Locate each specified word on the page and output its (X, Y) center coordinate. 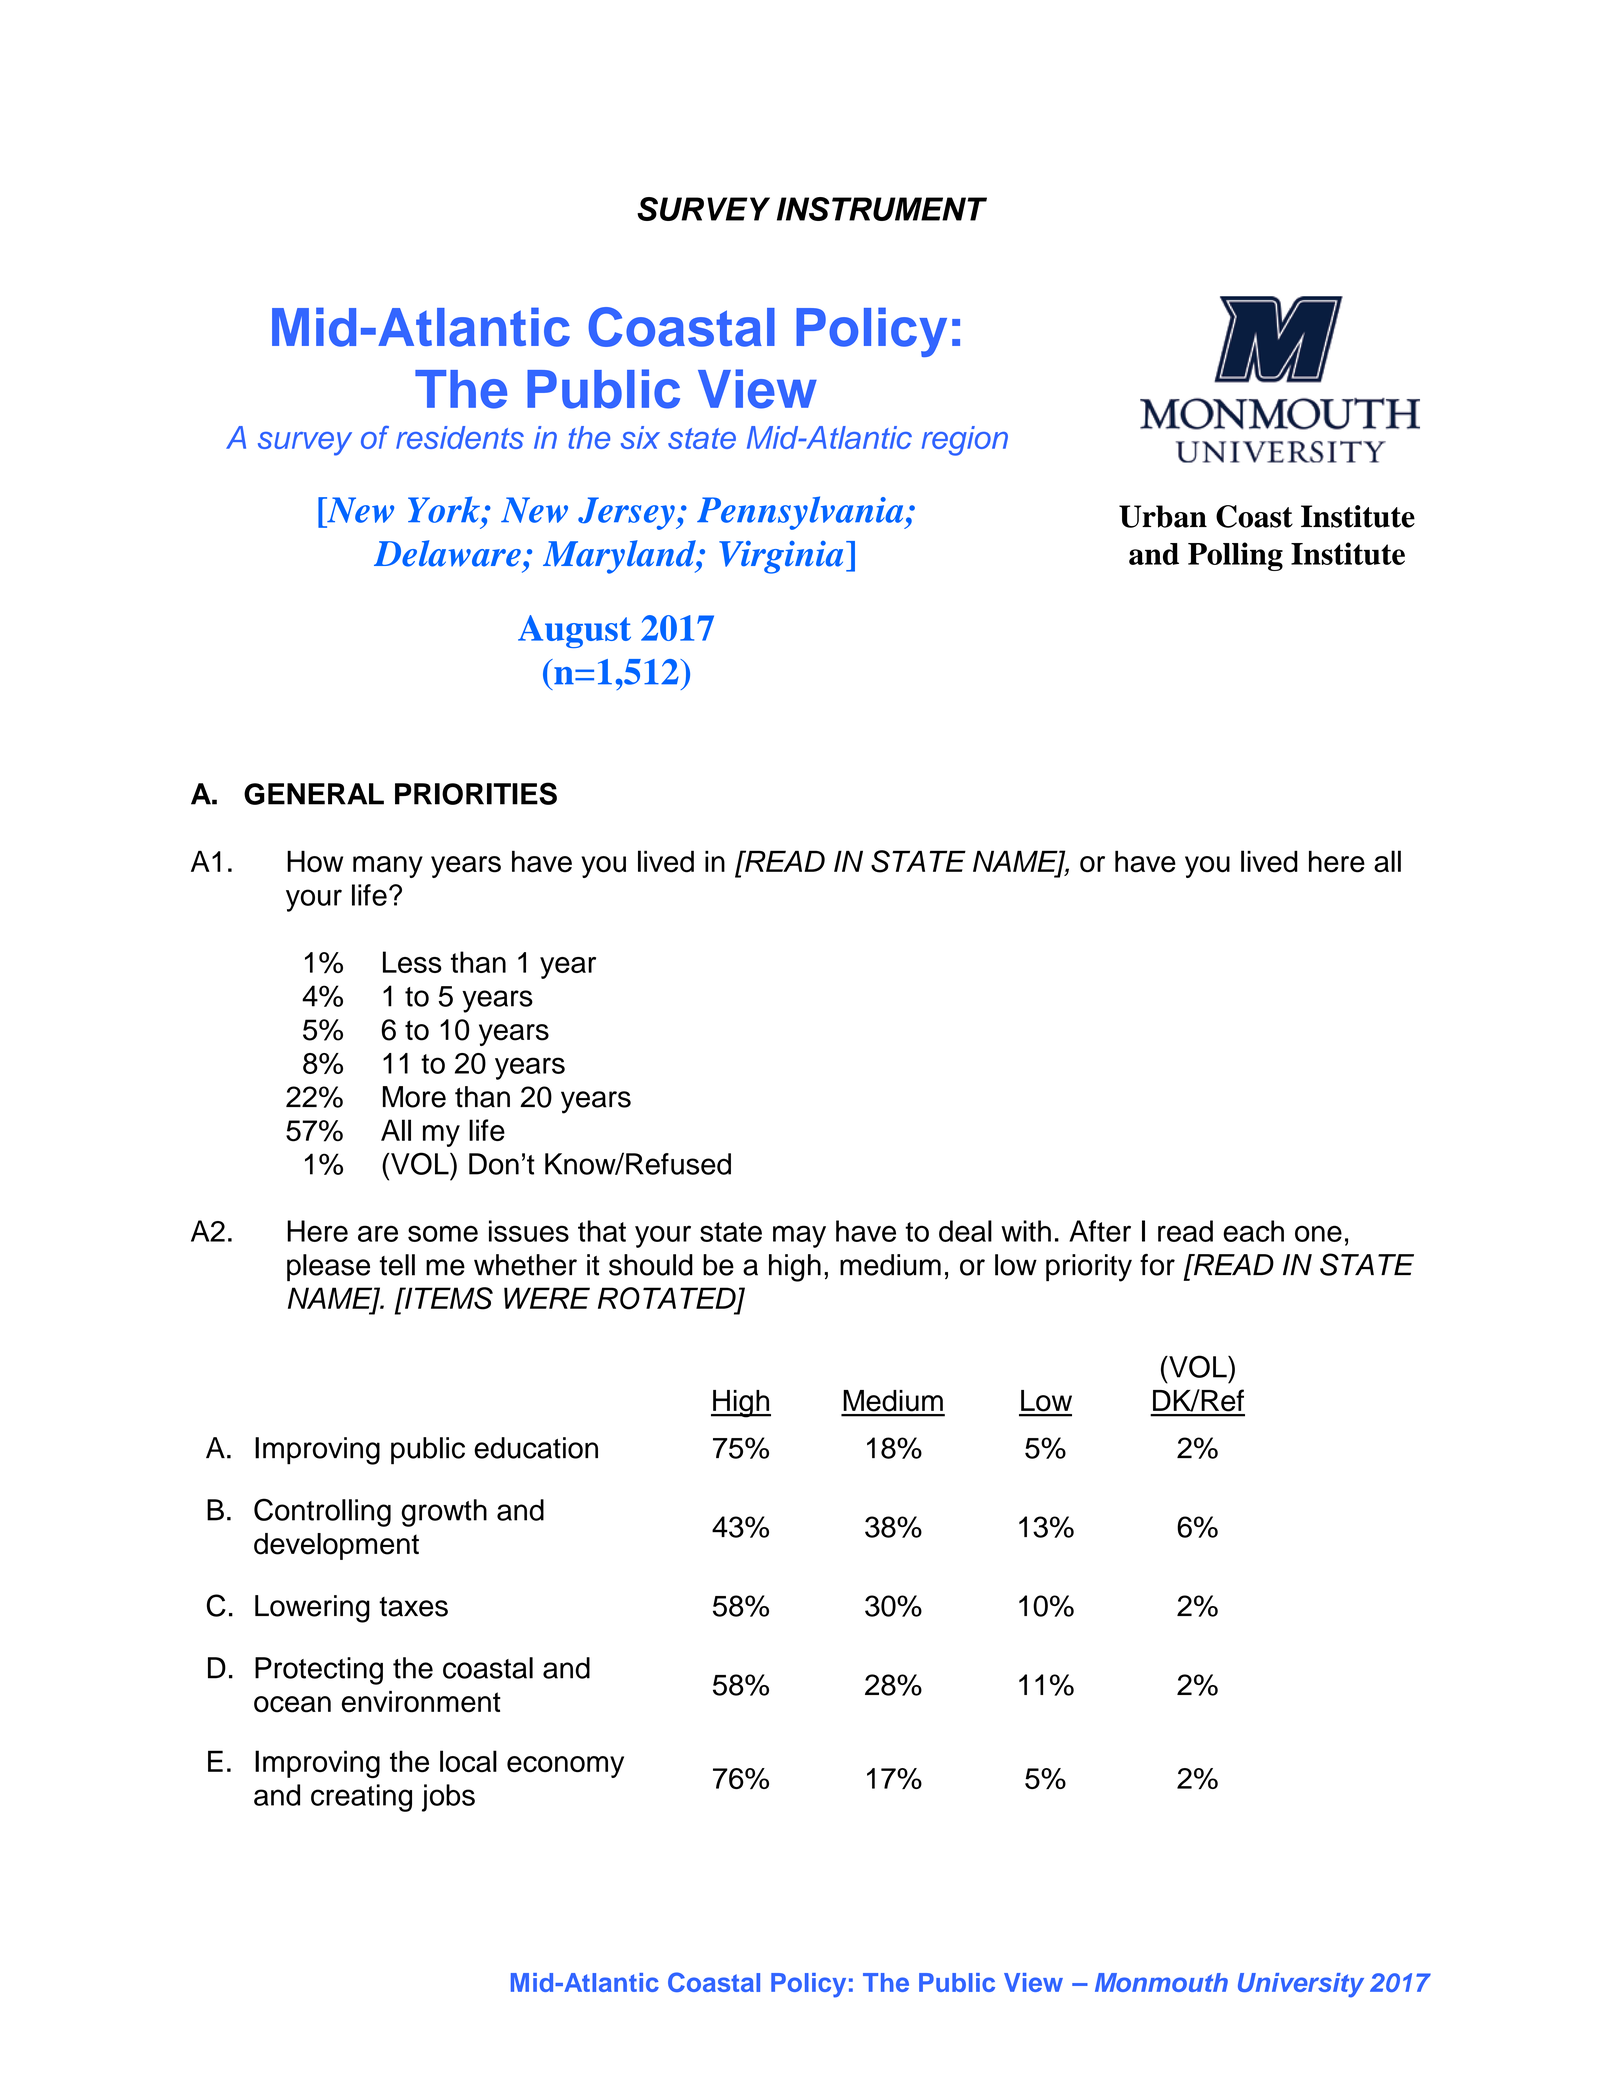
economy (565, 1767)
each (1253, 1231)
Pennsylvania (801, 513)
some (443, 1233)
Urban (1163, 516)
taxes (413, 1607)
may (799, 1236)
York (445, 509)
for (1157, 1265)
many (388, 867)
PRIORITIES (476, 793)
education (536, 1448)
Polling (1235, 556)
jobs (448, 1798)
